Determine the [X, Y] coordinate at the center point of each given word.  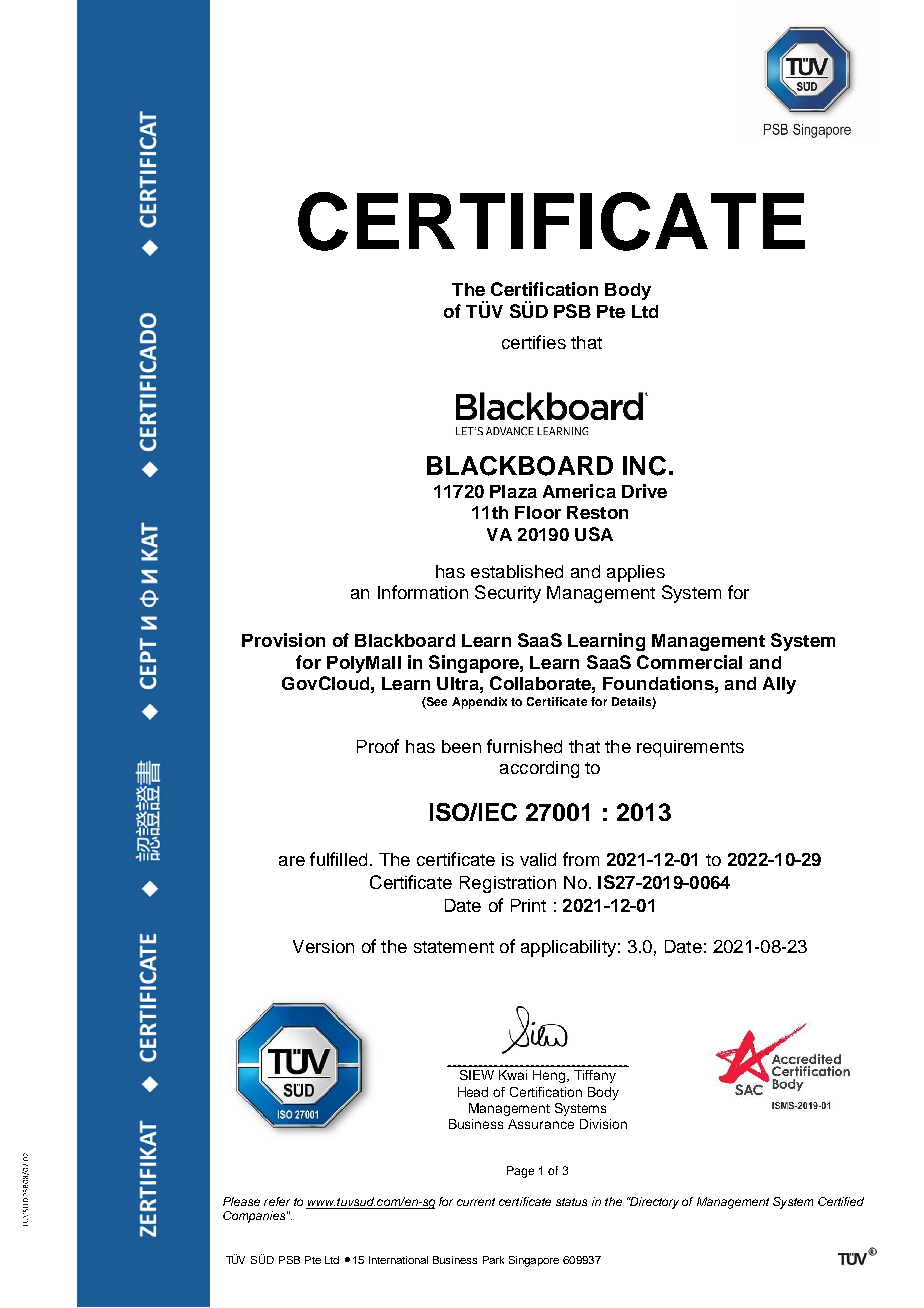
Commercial [689, 662]
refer [277, 1201]
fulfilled [338, 859]
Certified [841, 1201]
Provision [283, 640]
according [539, 769]
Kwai [513, 1075]
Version [323, 946]
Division [603, 1124]
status [571, 1202]
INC [644, 466]
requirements [690, 748]
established [517, 571]
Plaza [513, 491]
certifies [534, 342]
